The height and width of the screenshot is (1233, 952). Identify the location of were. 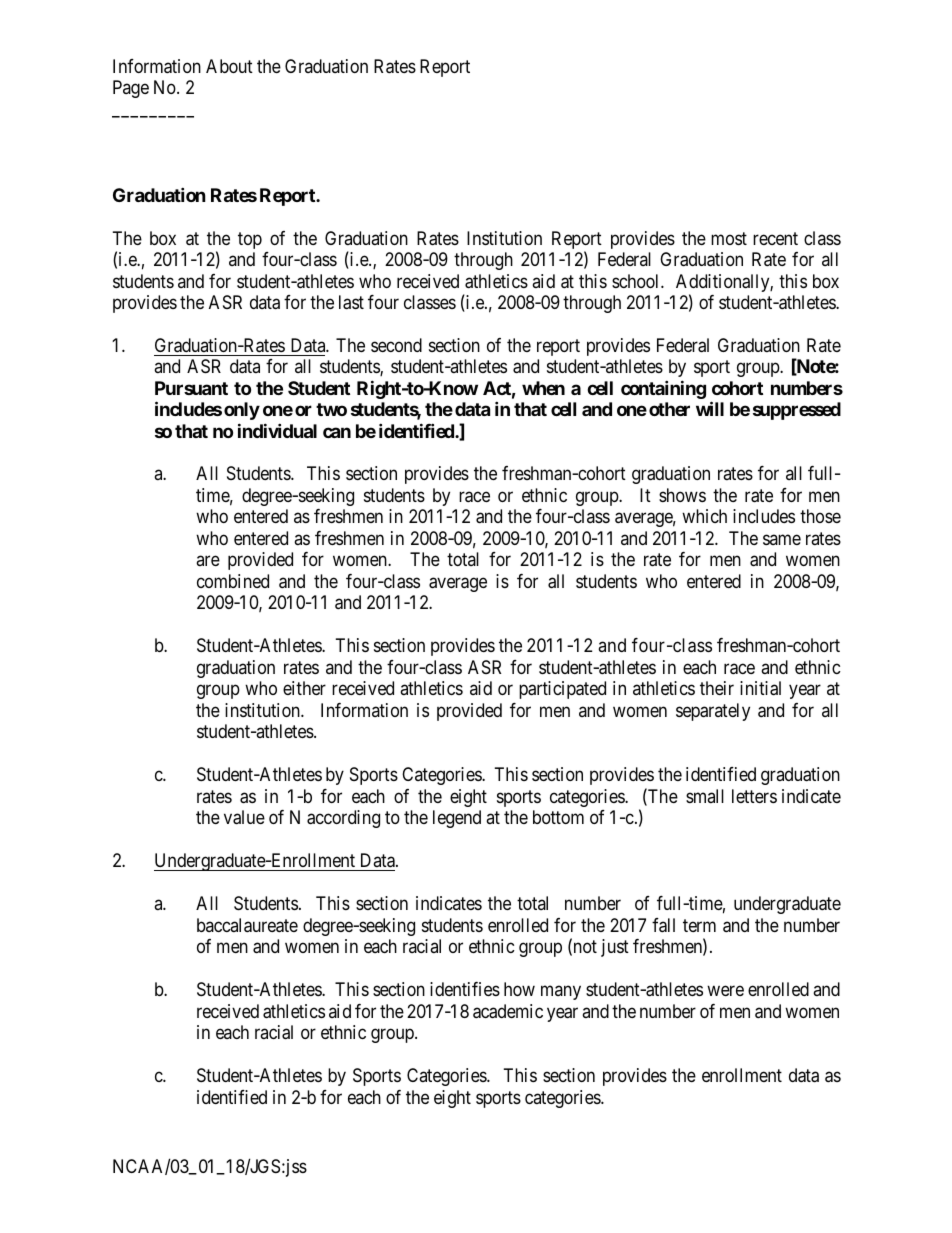
(725, 990).
